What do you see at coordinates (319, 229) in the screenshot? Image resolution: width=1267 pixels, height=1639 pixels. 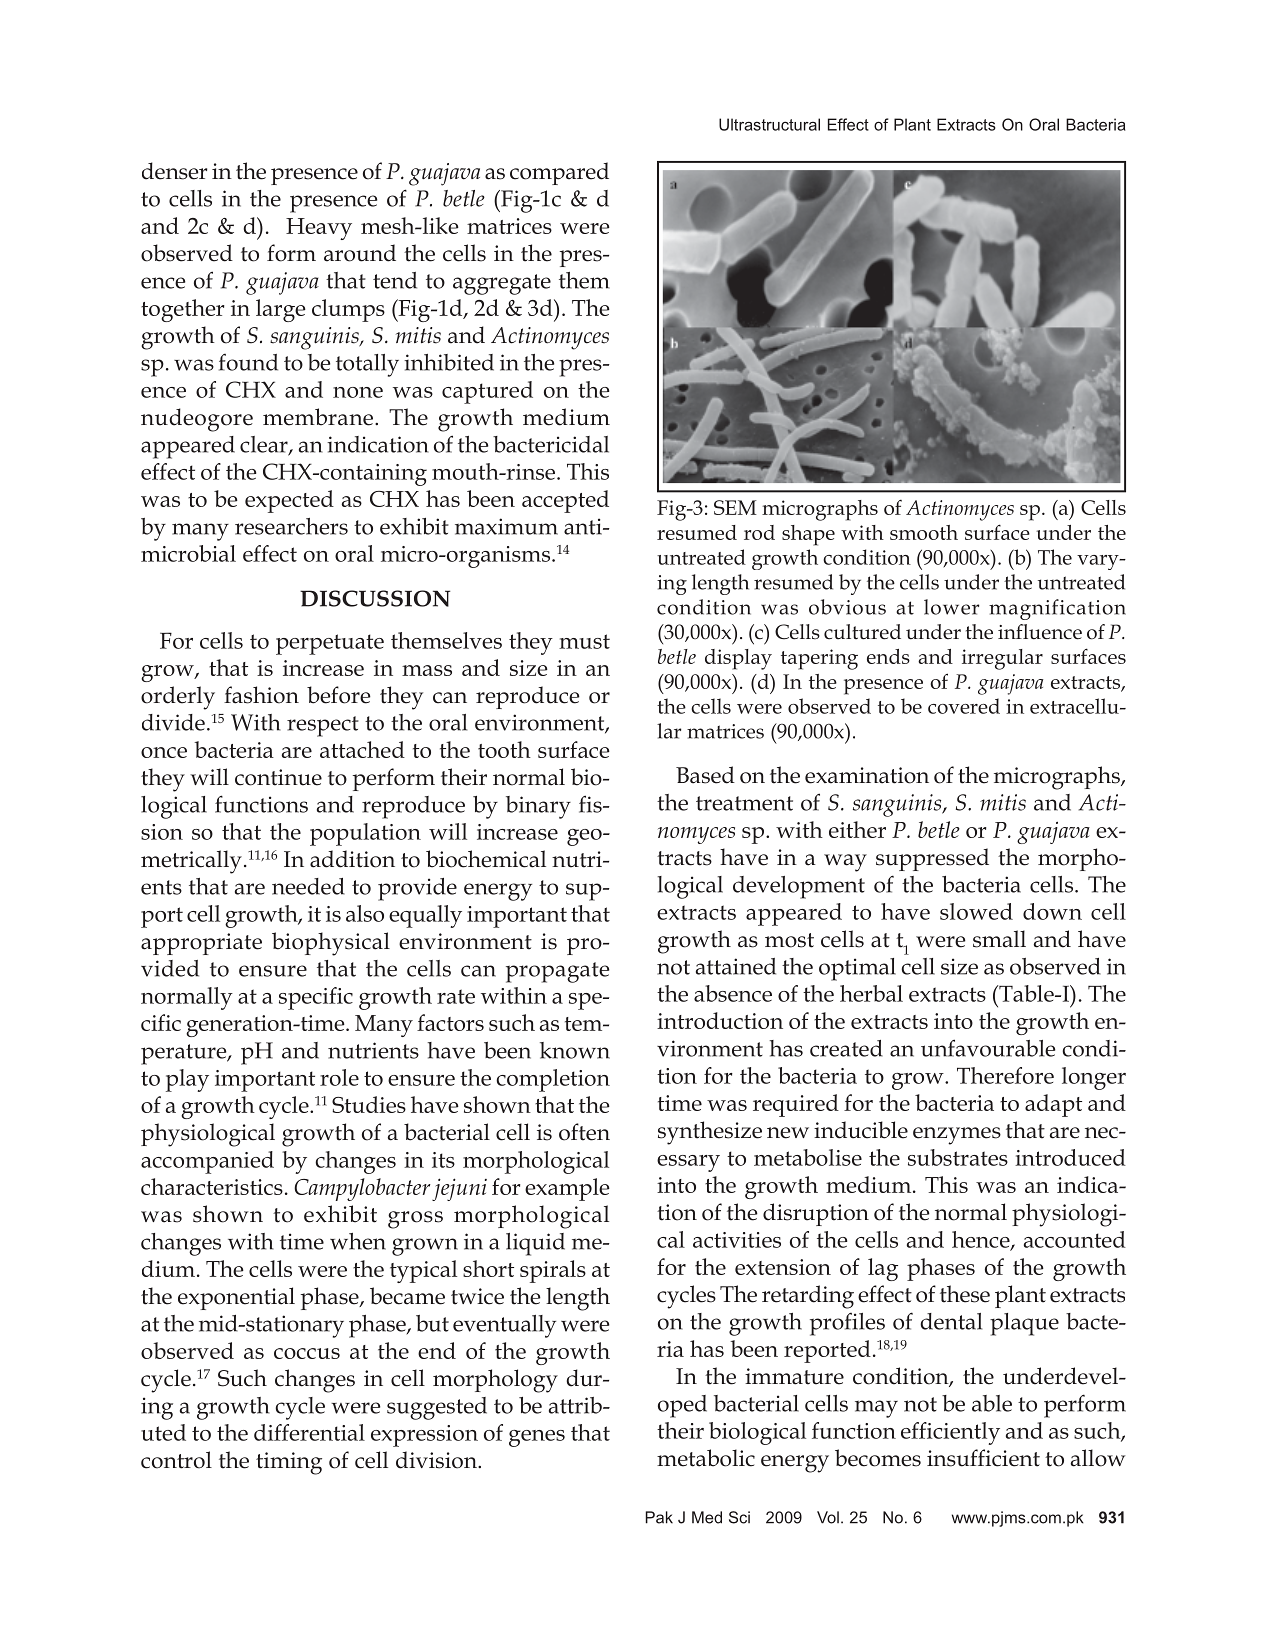 I see `Heavy` at bounding box center [319, 229].
